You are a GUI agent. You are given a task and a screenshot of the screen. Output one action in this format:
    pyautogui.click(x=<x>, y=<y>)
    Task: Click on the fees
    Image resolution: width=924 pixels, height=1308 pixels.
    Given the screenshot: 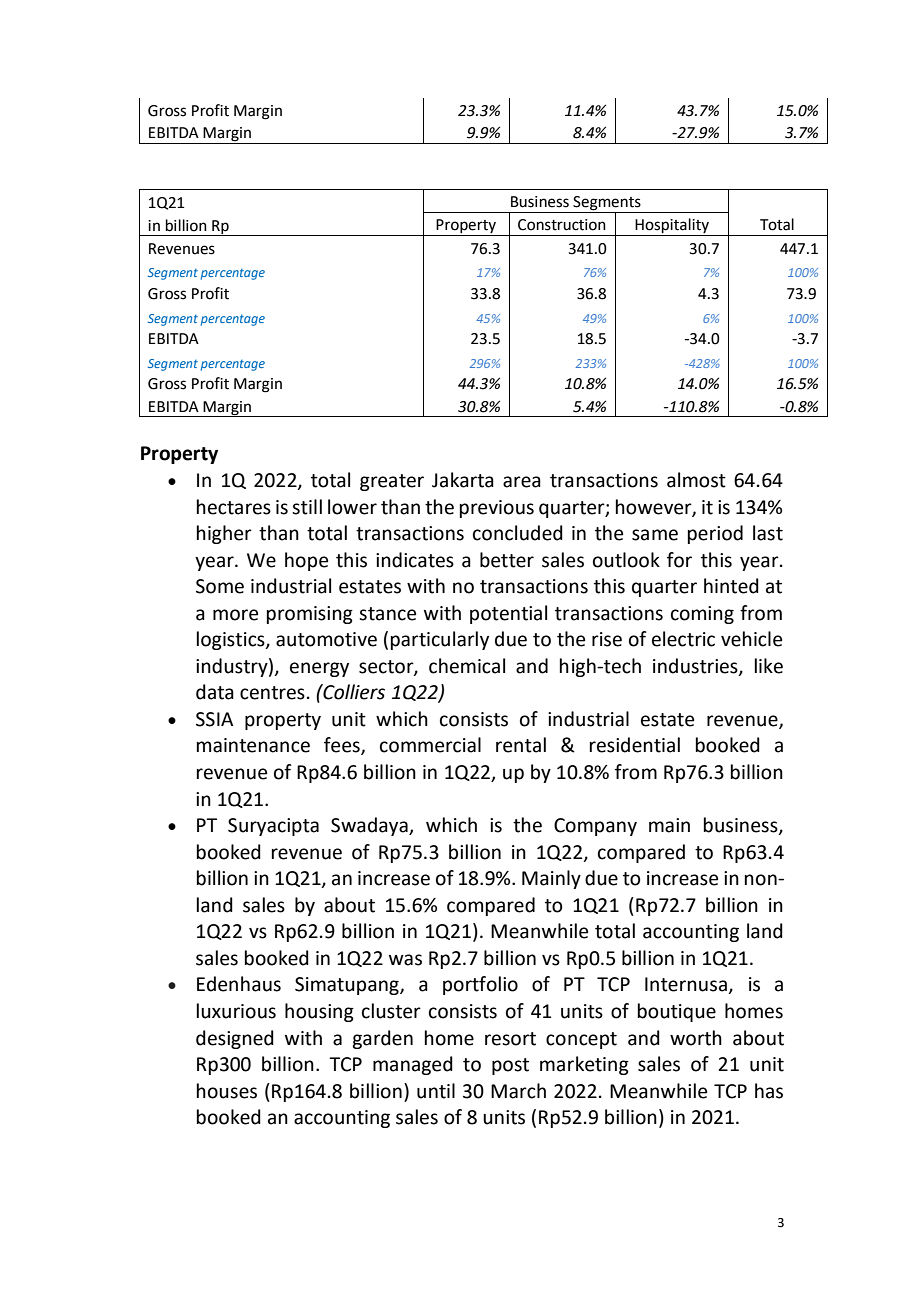 What is the action you would take?
    pyautogui.click(x=343, y=746)
